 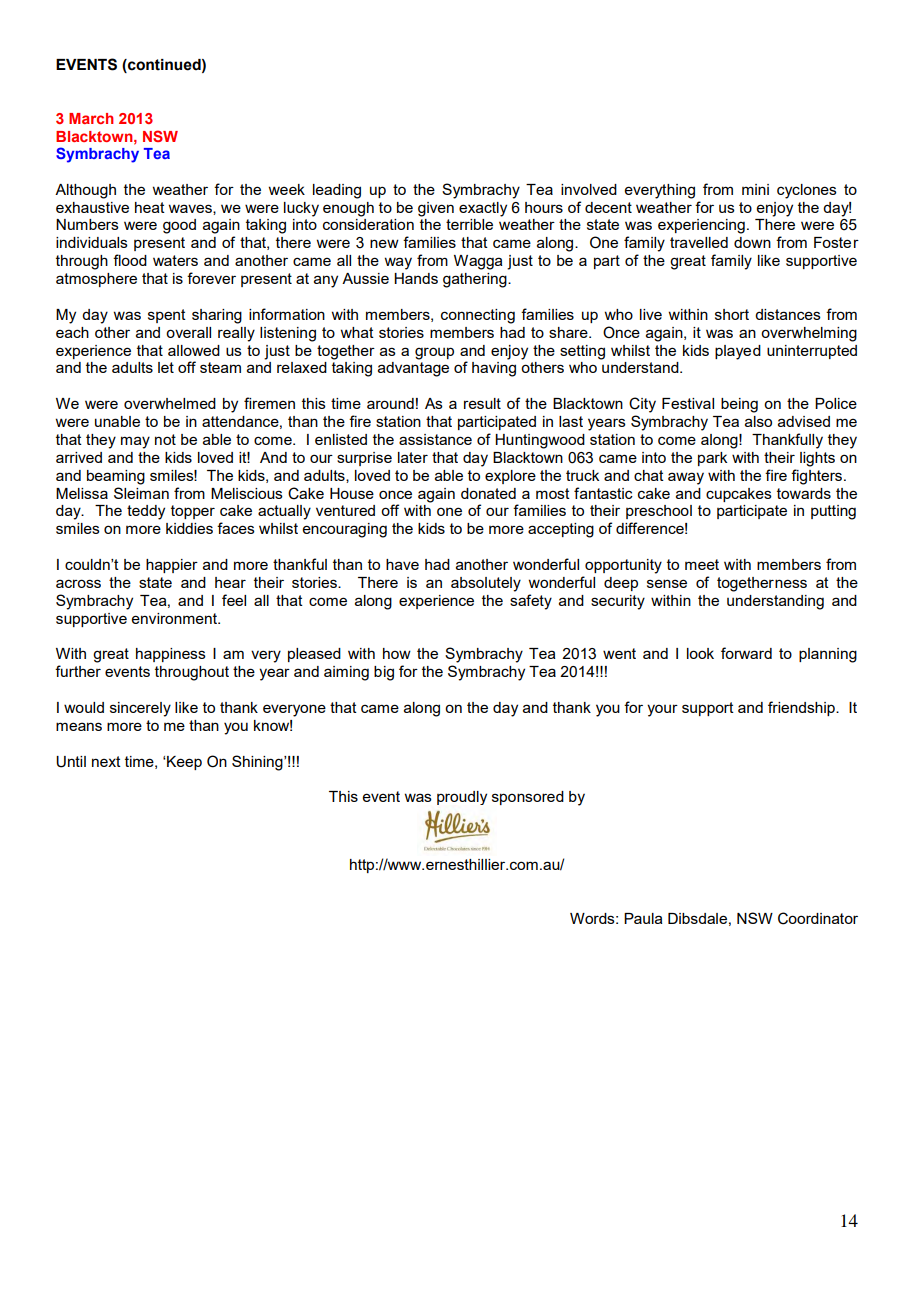 I want to click on gathering, so click(x=476, y=280).
